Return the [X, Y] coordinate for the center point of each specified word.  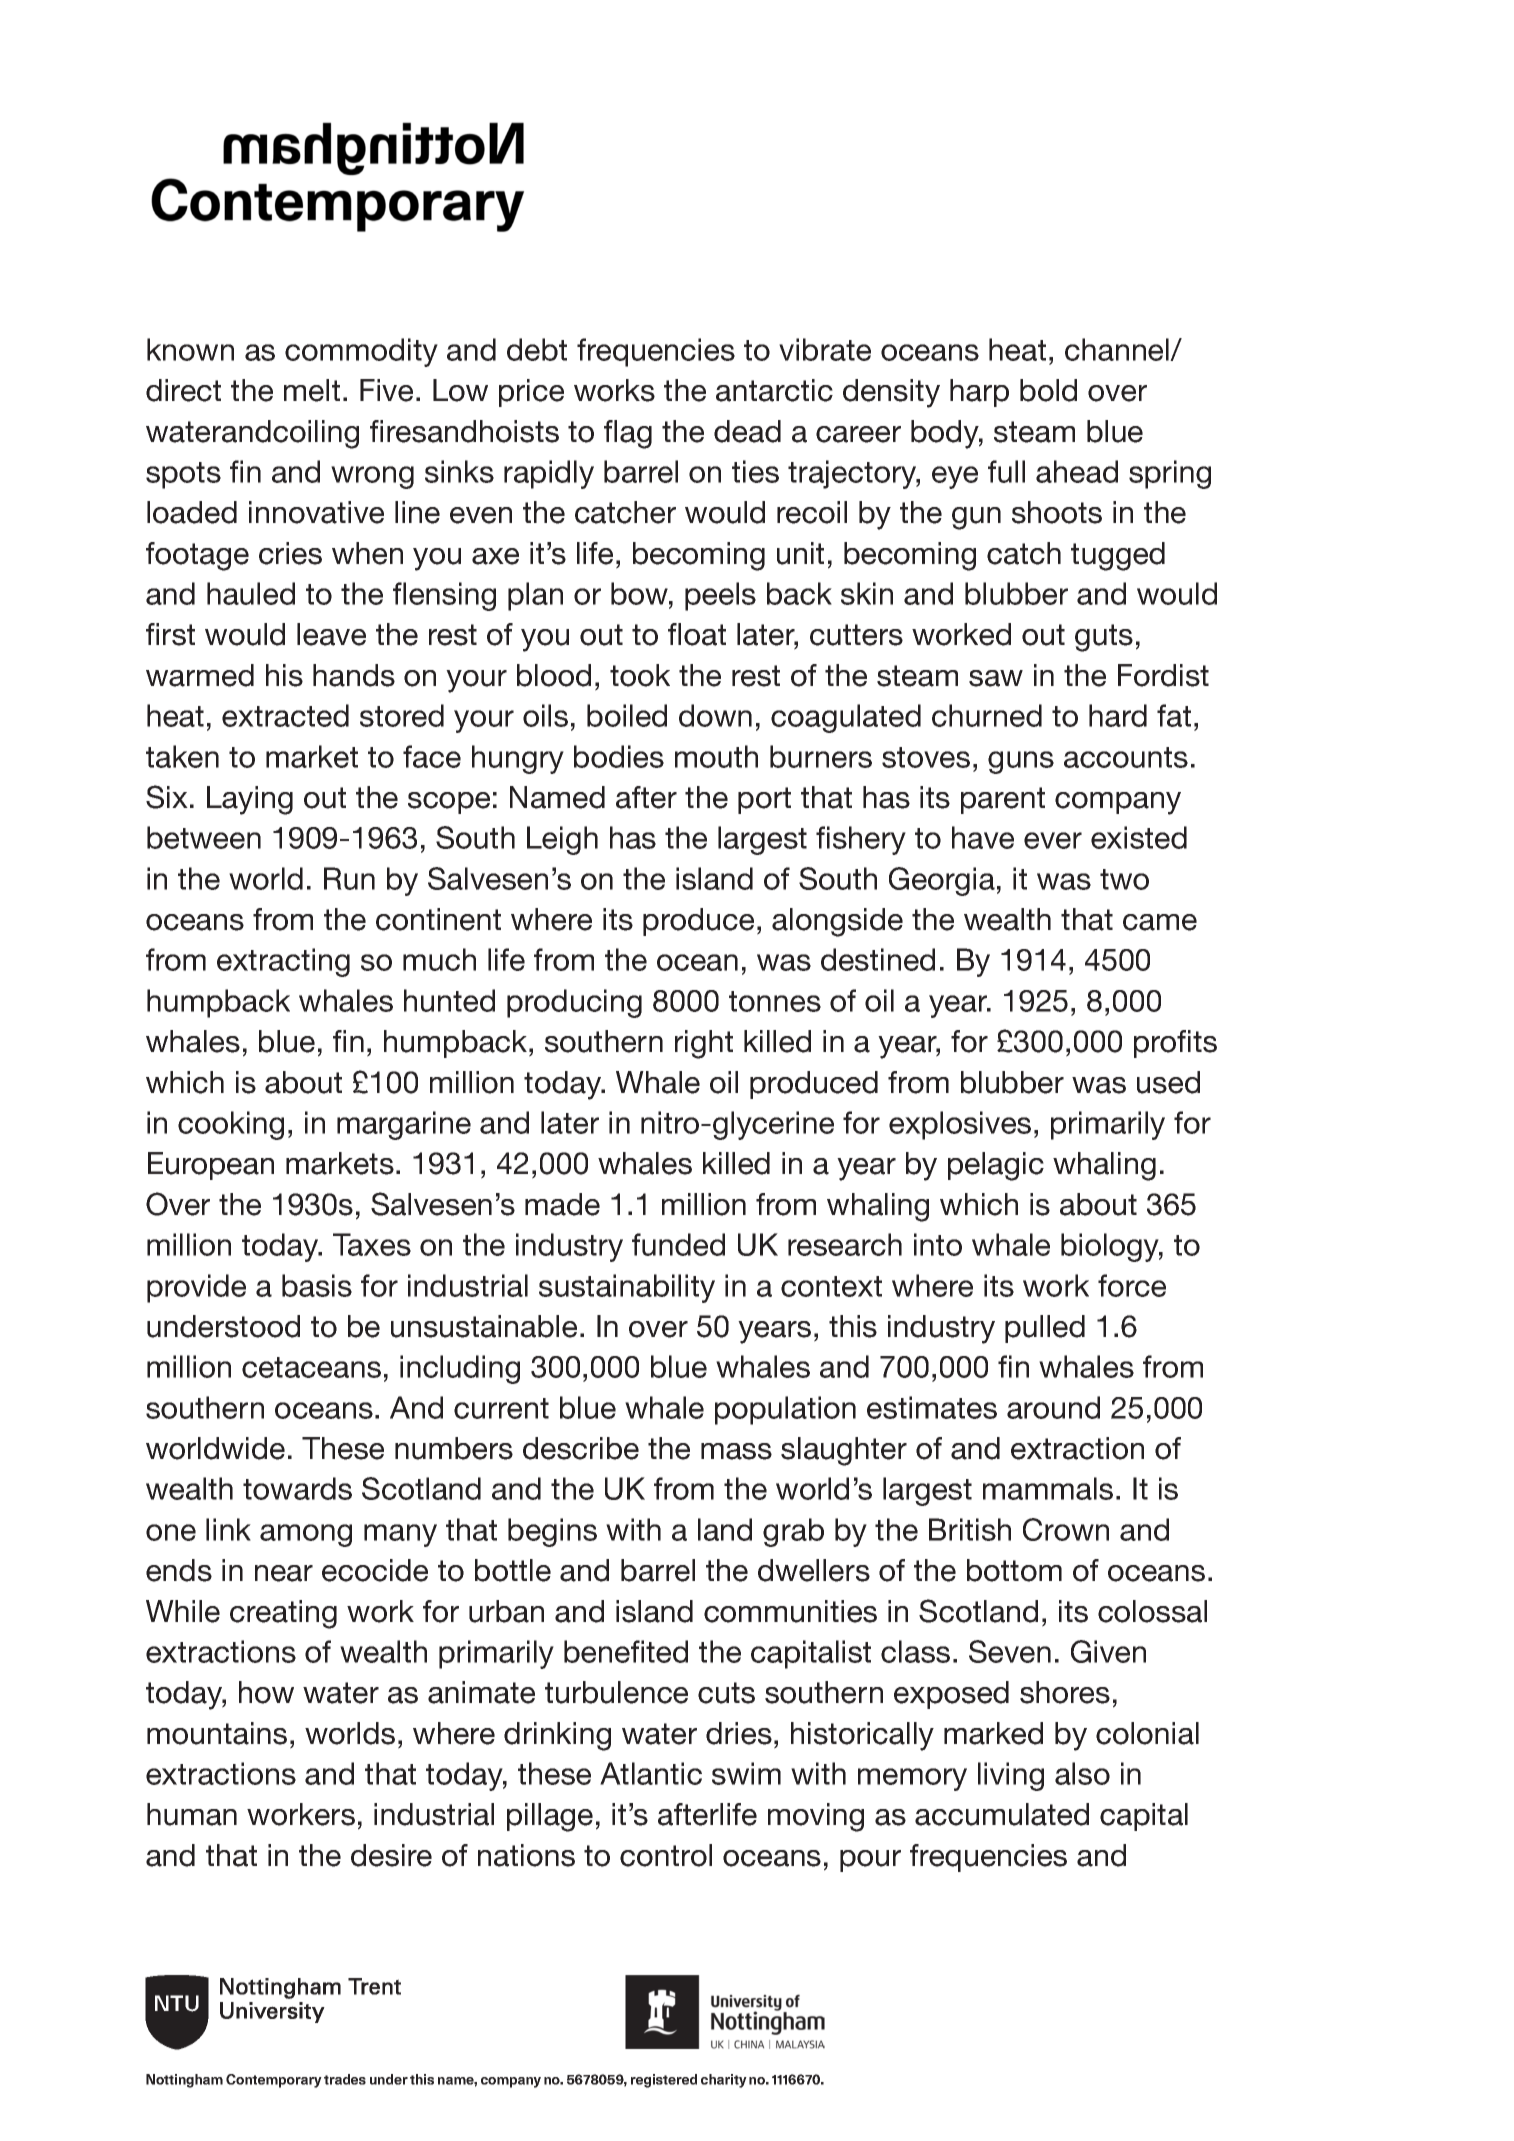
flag [628, 434]
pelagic [996, 1166]
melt [312, 390]
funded [678, 1244]
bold [1048, 390]
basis [317, 1285]
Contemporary [274, 2081]
